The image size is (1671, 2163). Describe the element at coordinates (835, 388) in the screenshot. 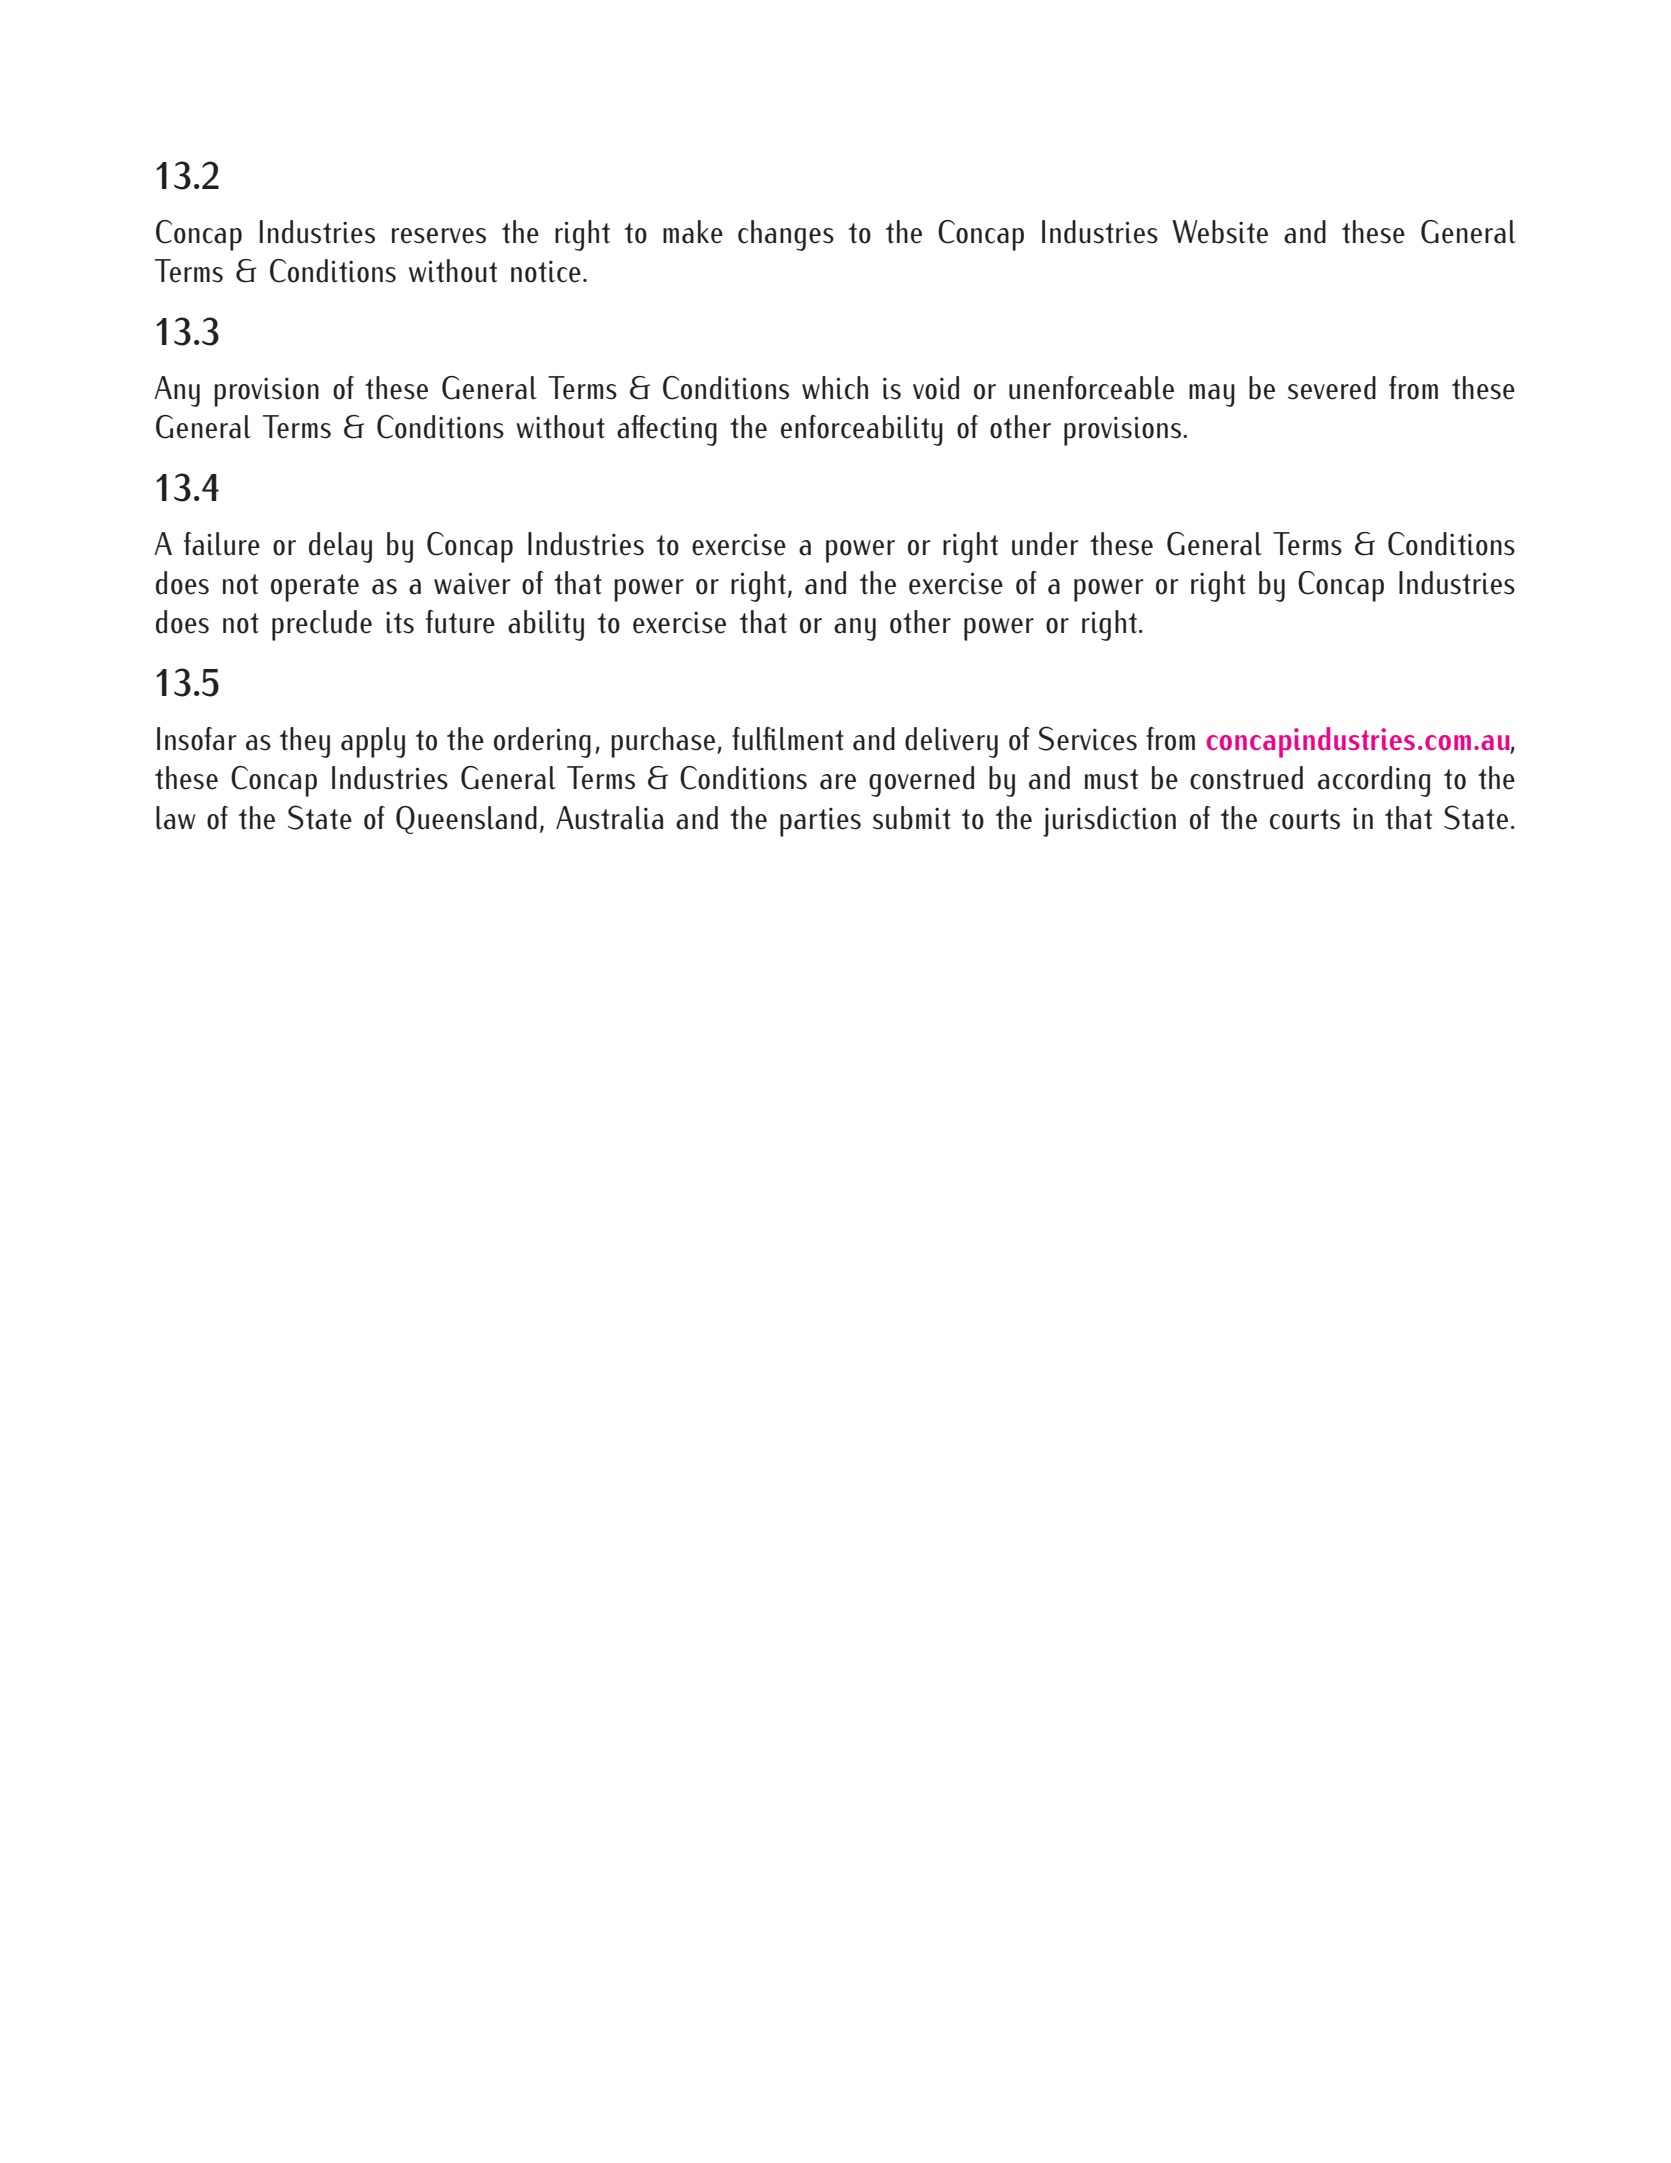

I see `which` at that location.
